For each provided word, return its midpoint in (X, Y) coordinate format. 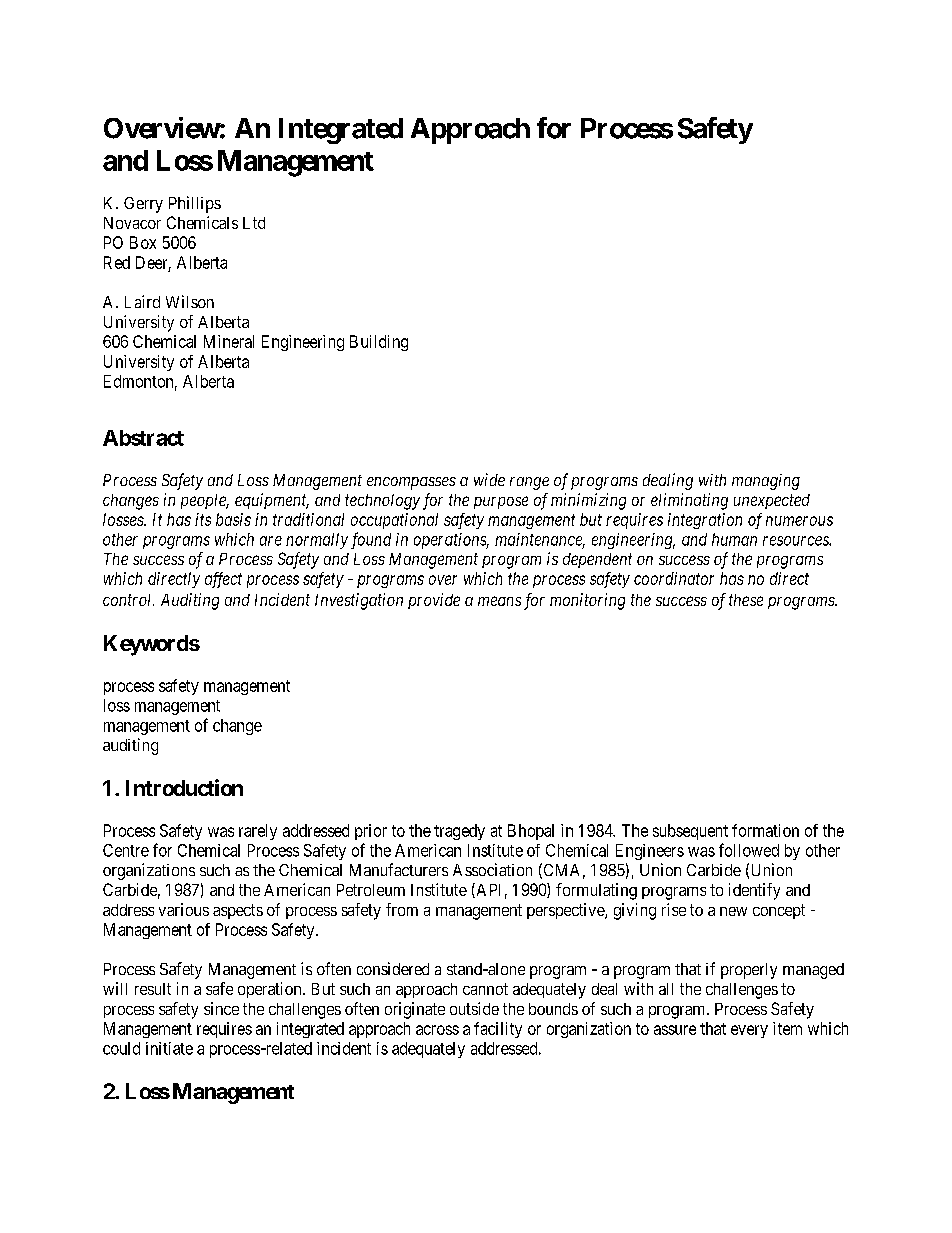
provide (434, 601)
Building (379, 343)
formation (765, 830)
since (221, 1008)
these (746, 600)
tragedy (459, 832)
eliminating (689, 501)
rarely (258, 832)
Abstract (143, 438)
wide (489, 479)
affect (223, 580)
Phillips (195, 204)
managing (766, 482)
